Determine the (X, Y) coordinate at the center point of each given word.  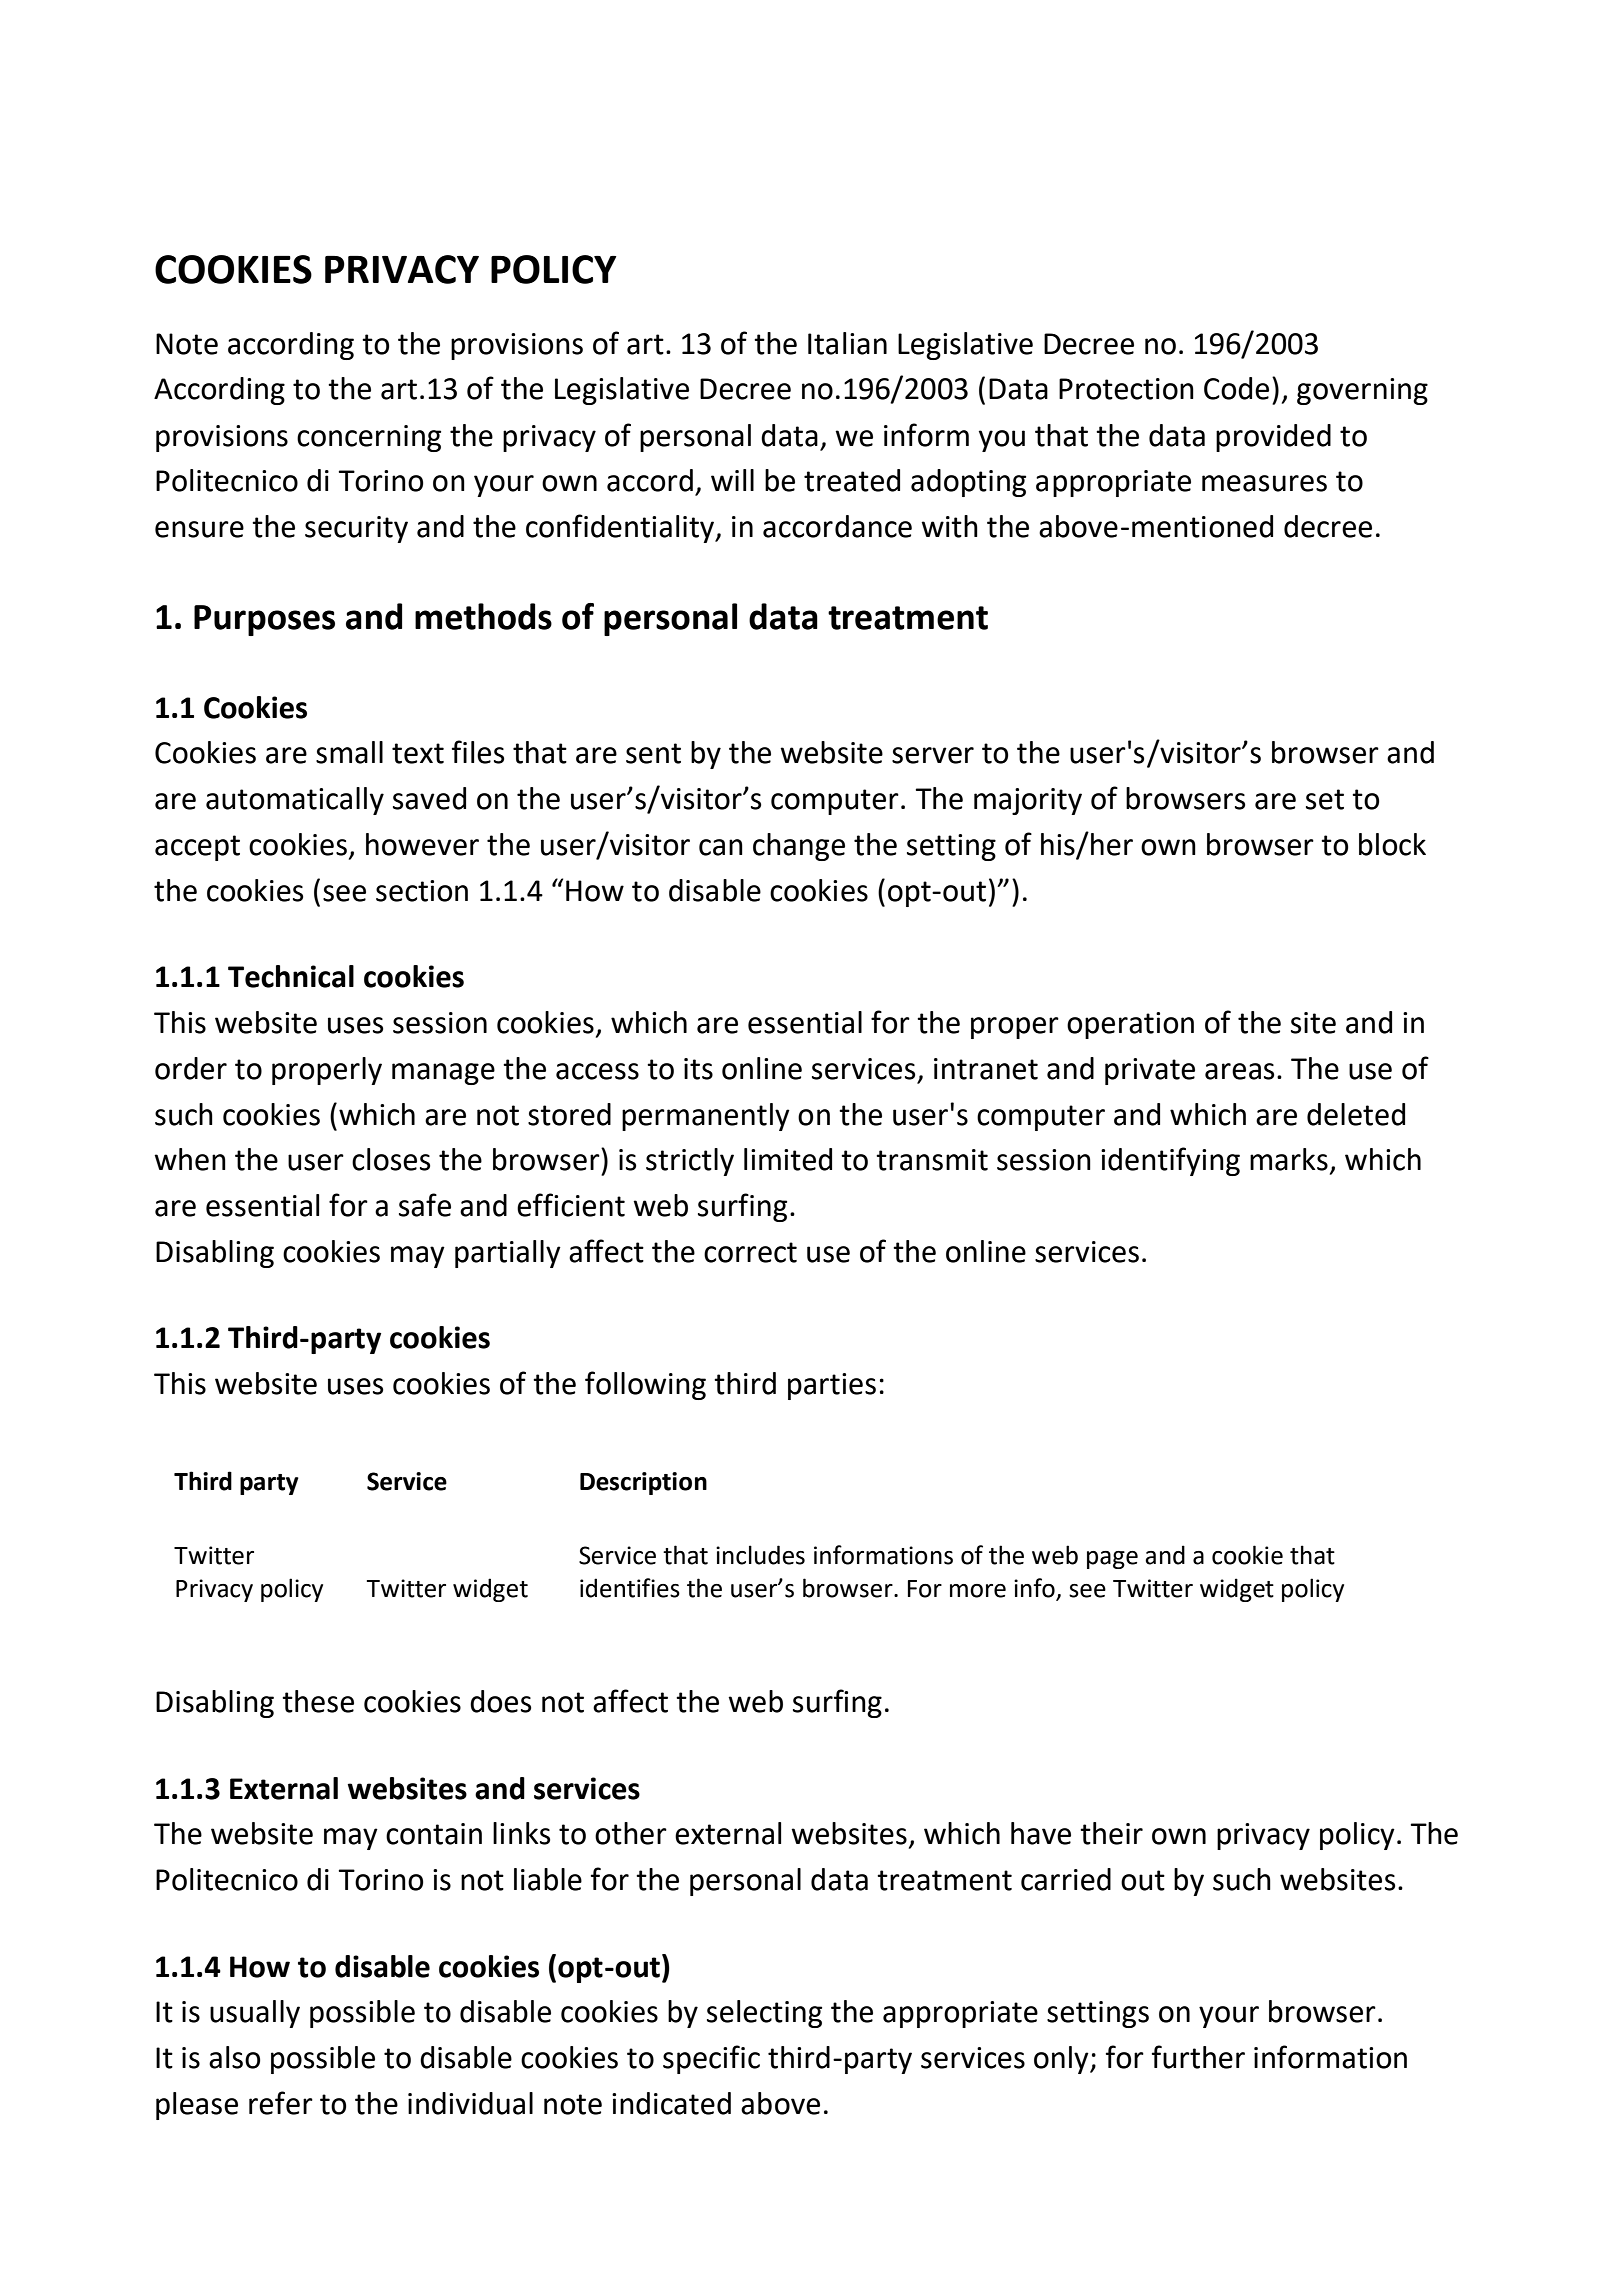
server (933, 755)
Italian (847, 343)
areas (1239, 1071)
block (1392, 844)
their (1111, 1833)
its (698, 1069)
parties (832, 1386)
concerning (369, 438)
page (1112, 1560)
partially (508, 1254)
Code (1236, 388)
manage (443, 1074)
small (349, 752)
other (631, 1833)
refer (281, 2103)
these (318, 1701)
